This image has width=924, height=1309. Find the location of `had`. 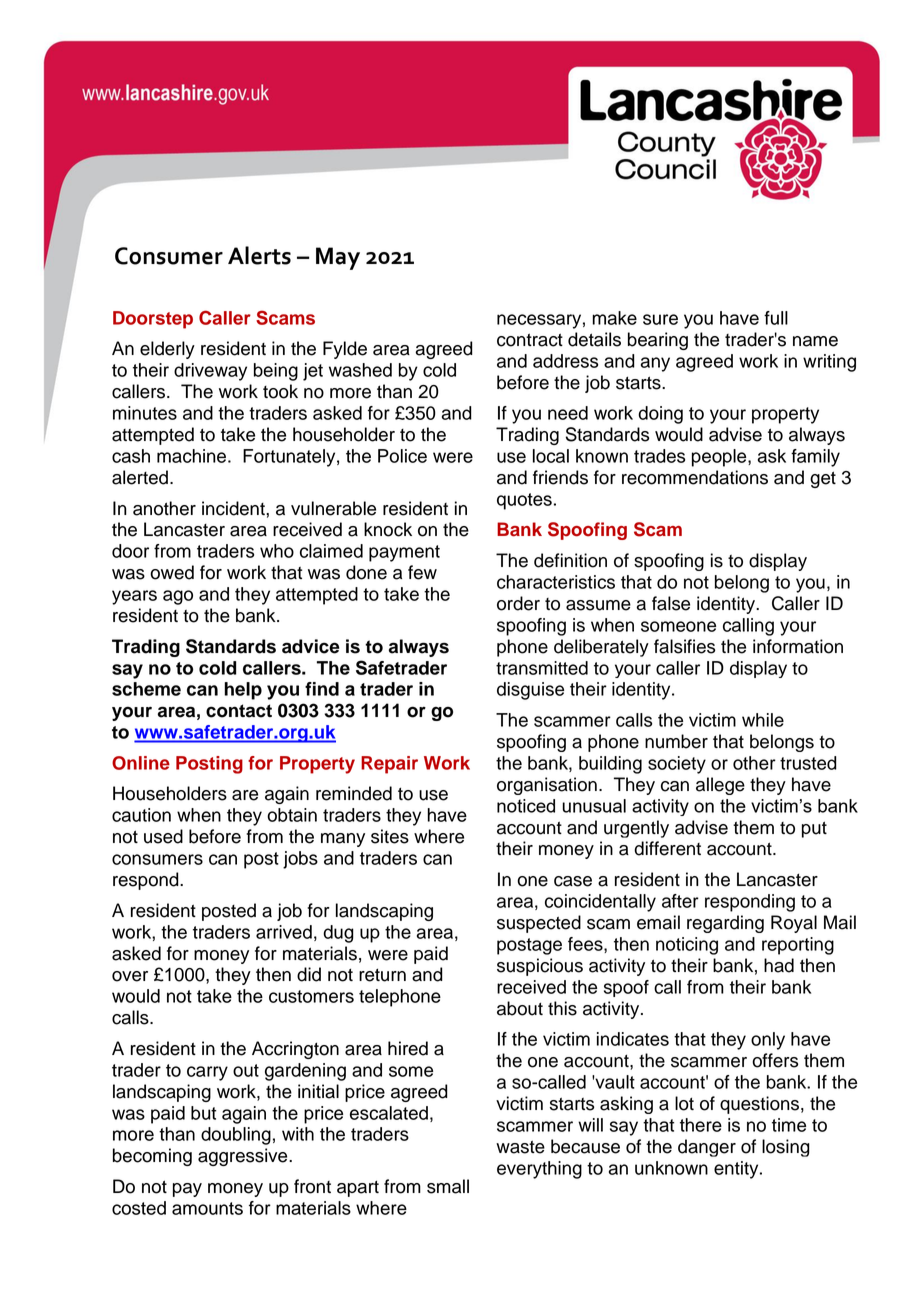

had is located at coordinates (779, 965).
